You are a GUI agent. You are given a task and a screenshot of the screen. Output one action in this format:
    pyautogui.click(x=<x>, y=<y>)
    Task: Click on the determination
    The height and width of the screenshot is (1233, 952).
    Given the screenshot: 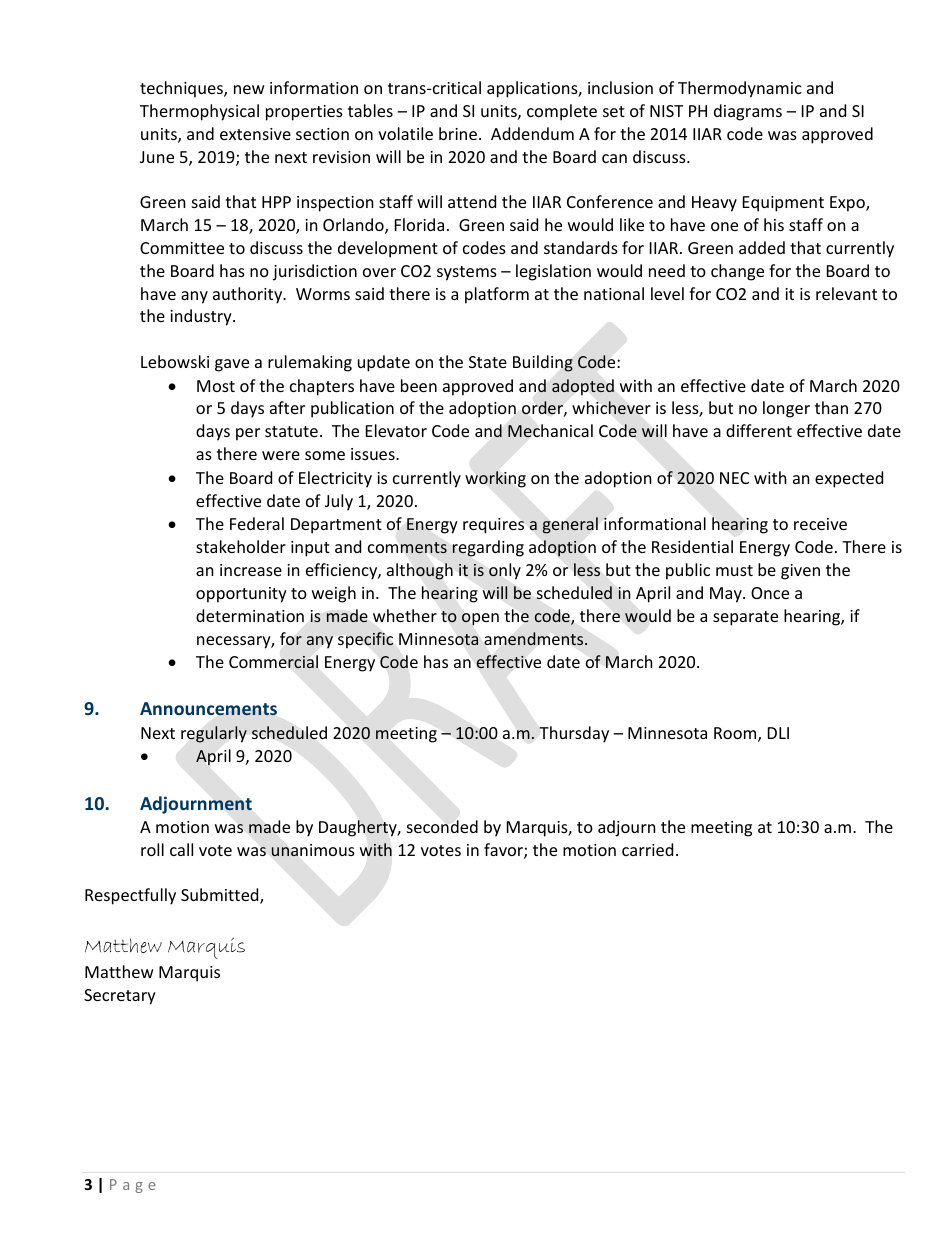 What is the action you would take?
    pyautogui.click(x=250, y=615)
